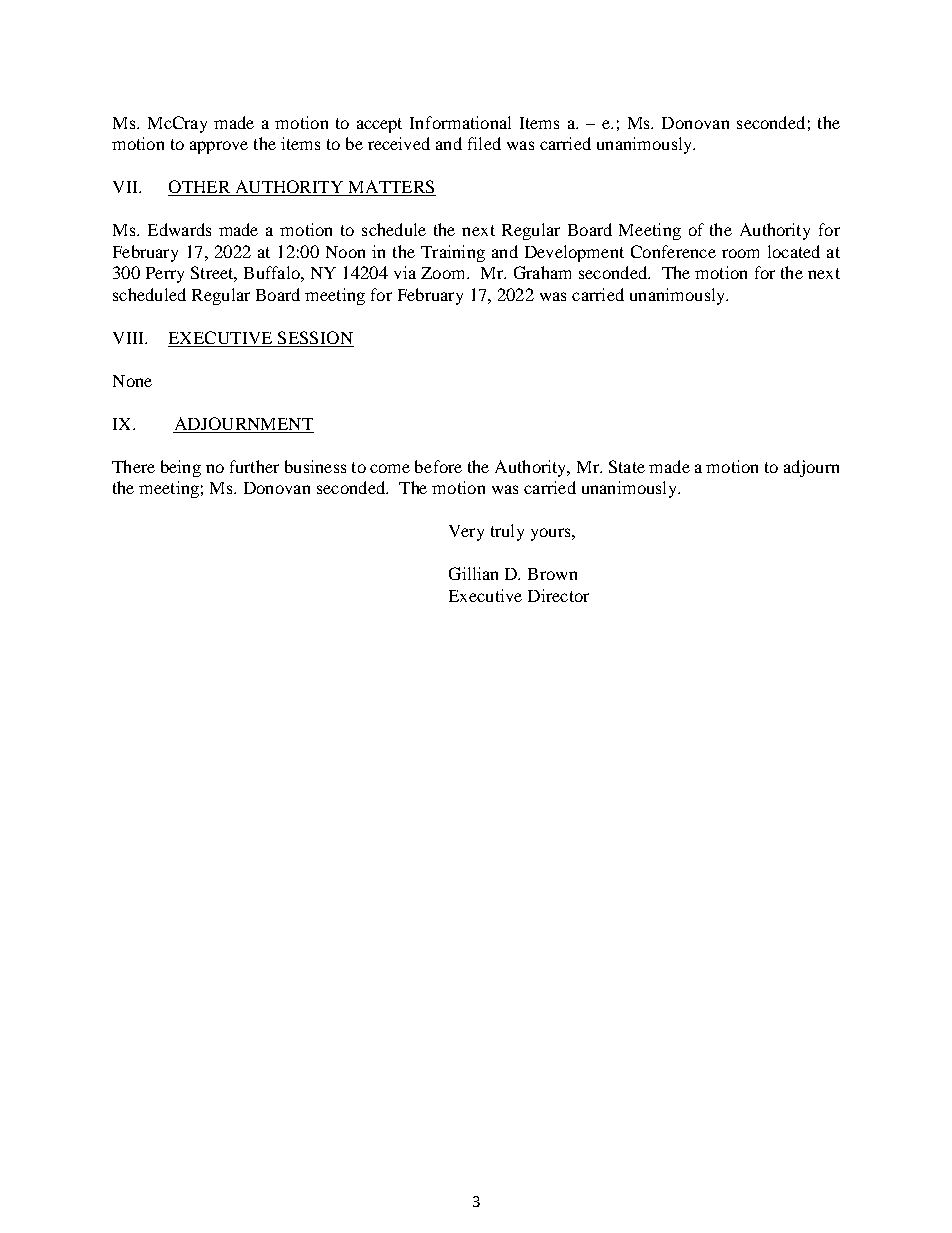 This screenshot has width=952, height=1233. I want to click on SESSION, so click(315, 337).
